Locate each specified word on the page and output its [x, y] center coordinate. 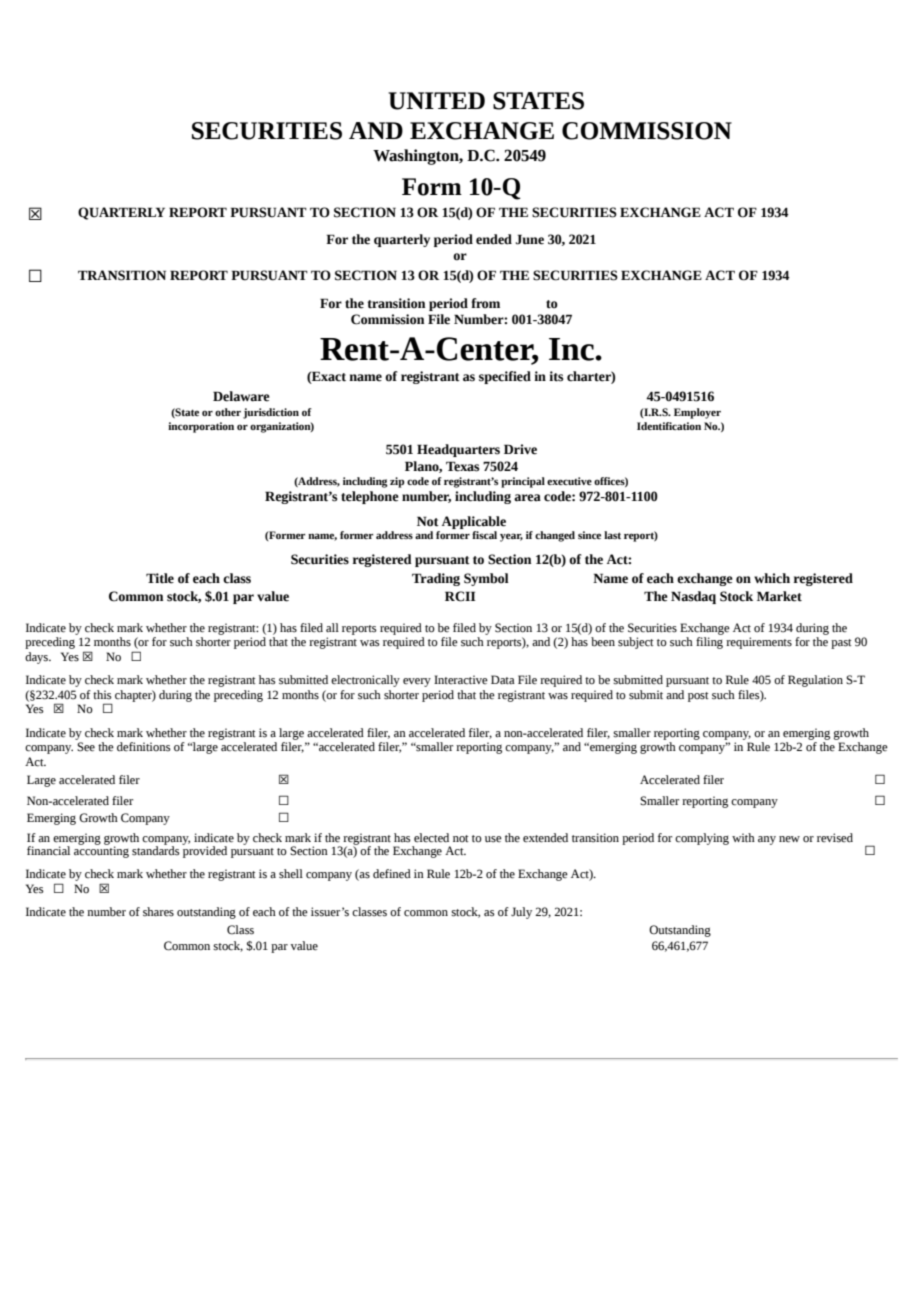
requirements [759, 643]
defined [392, 874]
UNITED [436, 101]
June [530, 239]
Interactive [461, 680]
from [485, 303]
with [743, 837]
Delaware [241, 396]
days [38, 658]
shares [158, 912]
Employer [697, 413]
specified [505, 377]
